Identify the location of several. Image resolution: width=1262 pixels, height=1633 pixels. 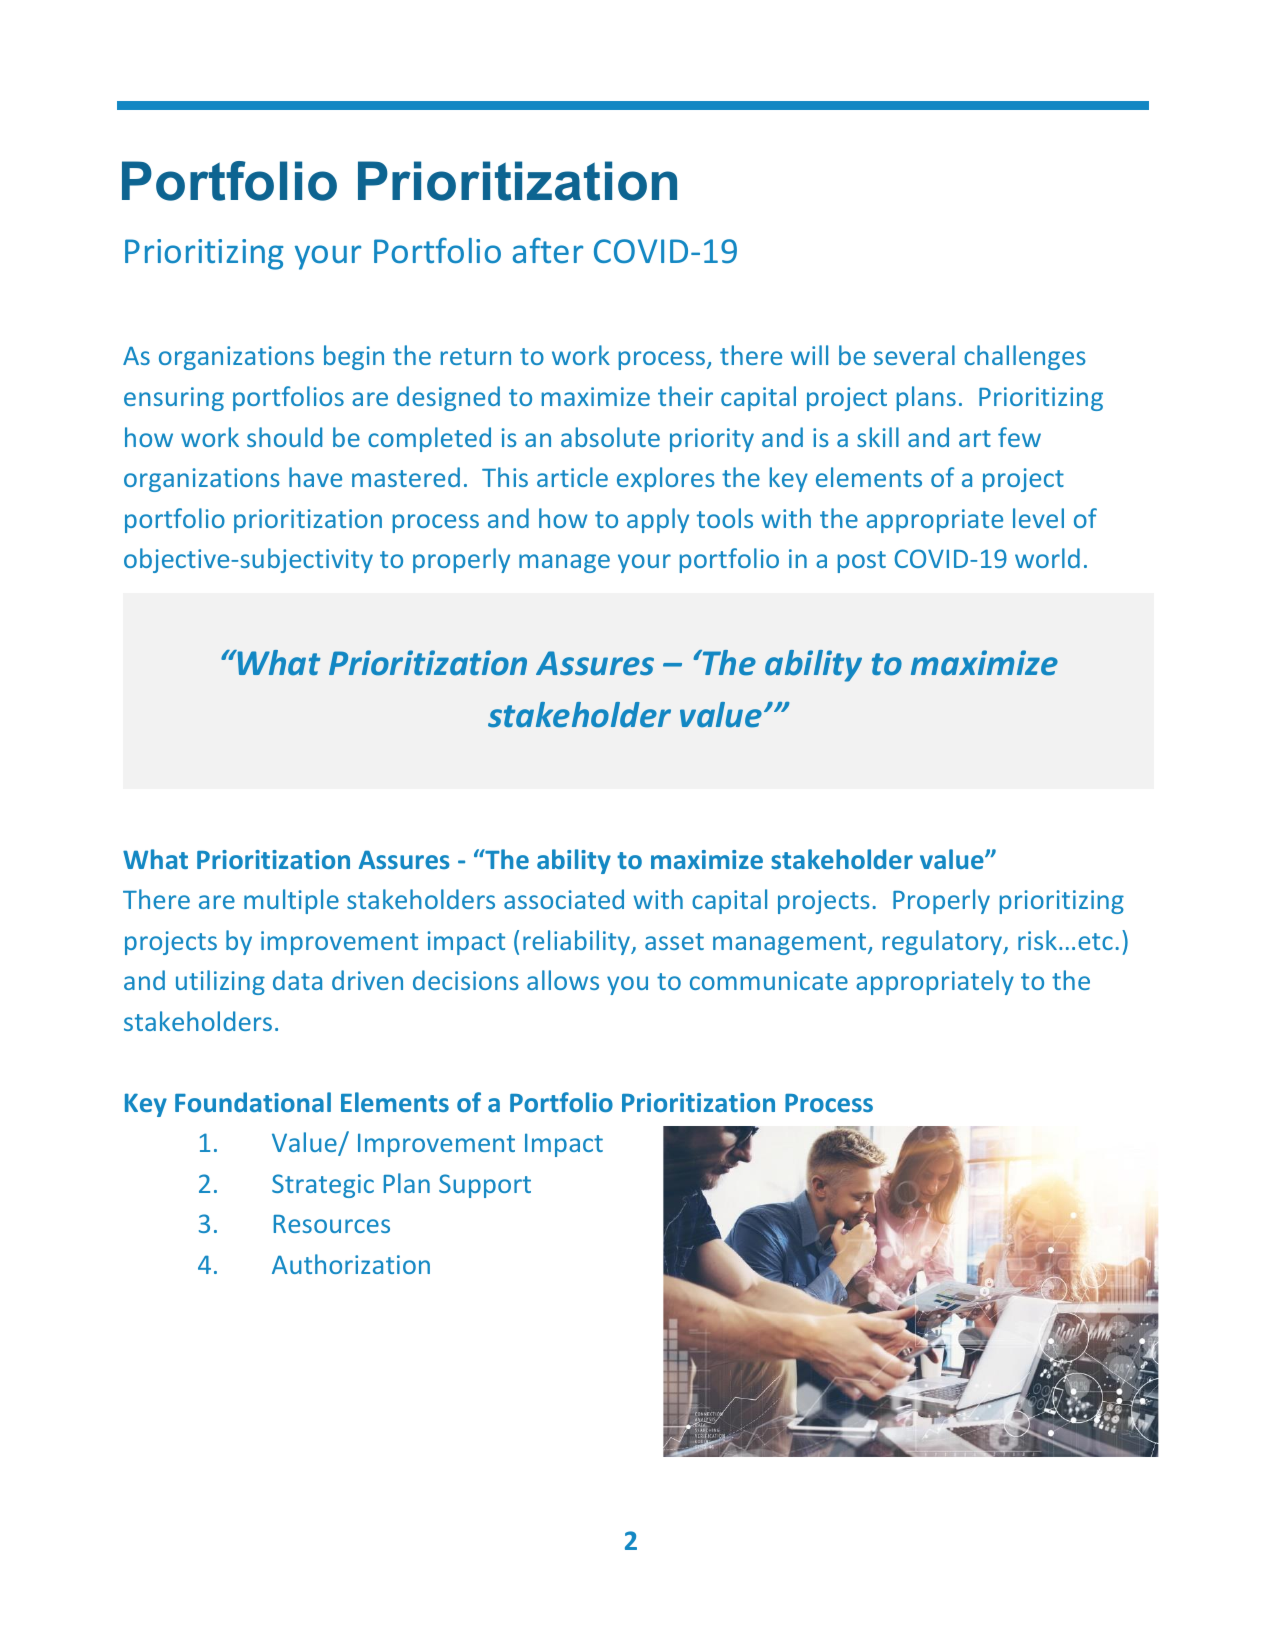
(914, 355).
